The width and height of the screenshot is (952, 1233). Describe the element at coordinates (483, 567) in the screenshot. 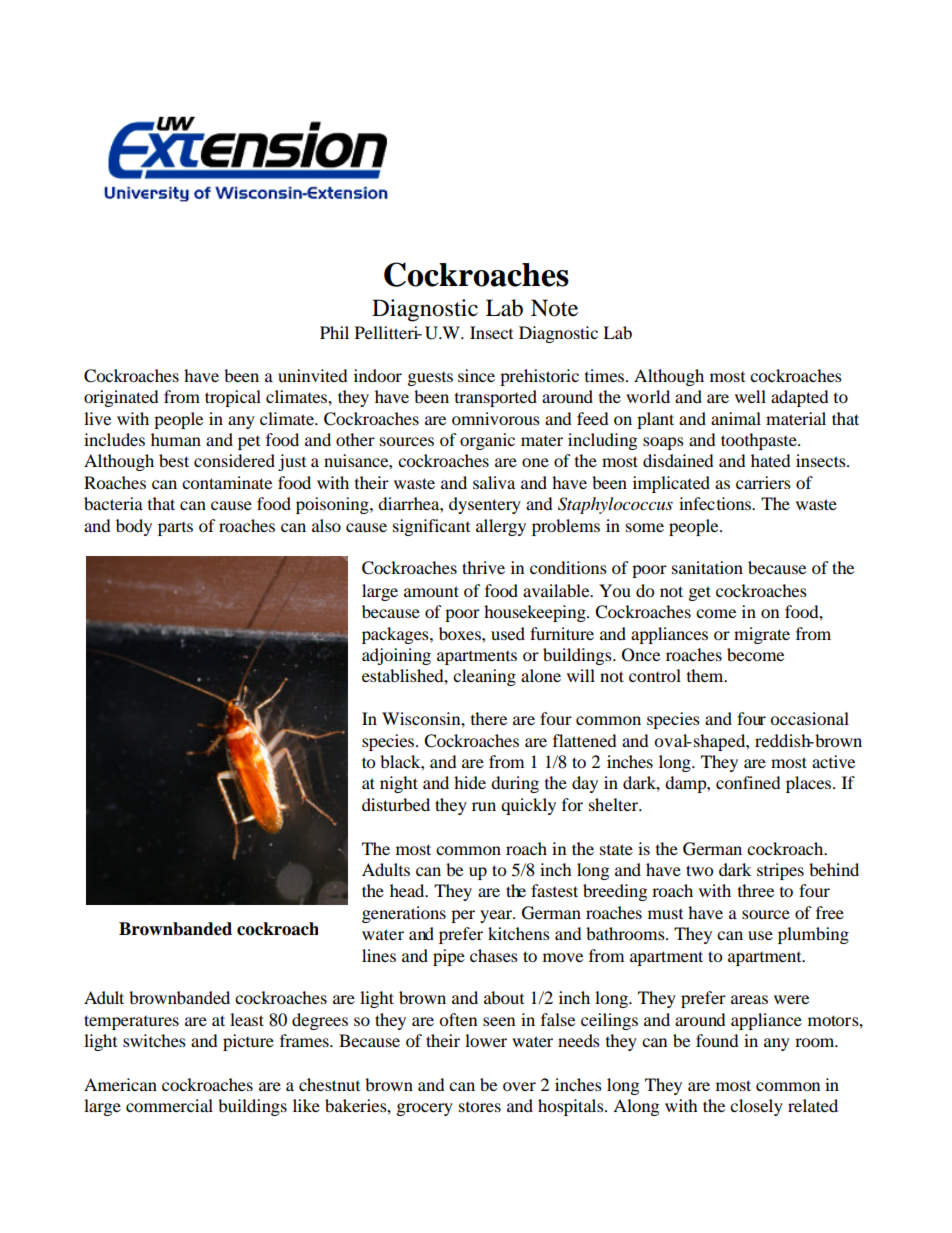

I see `thrive` at that location.
